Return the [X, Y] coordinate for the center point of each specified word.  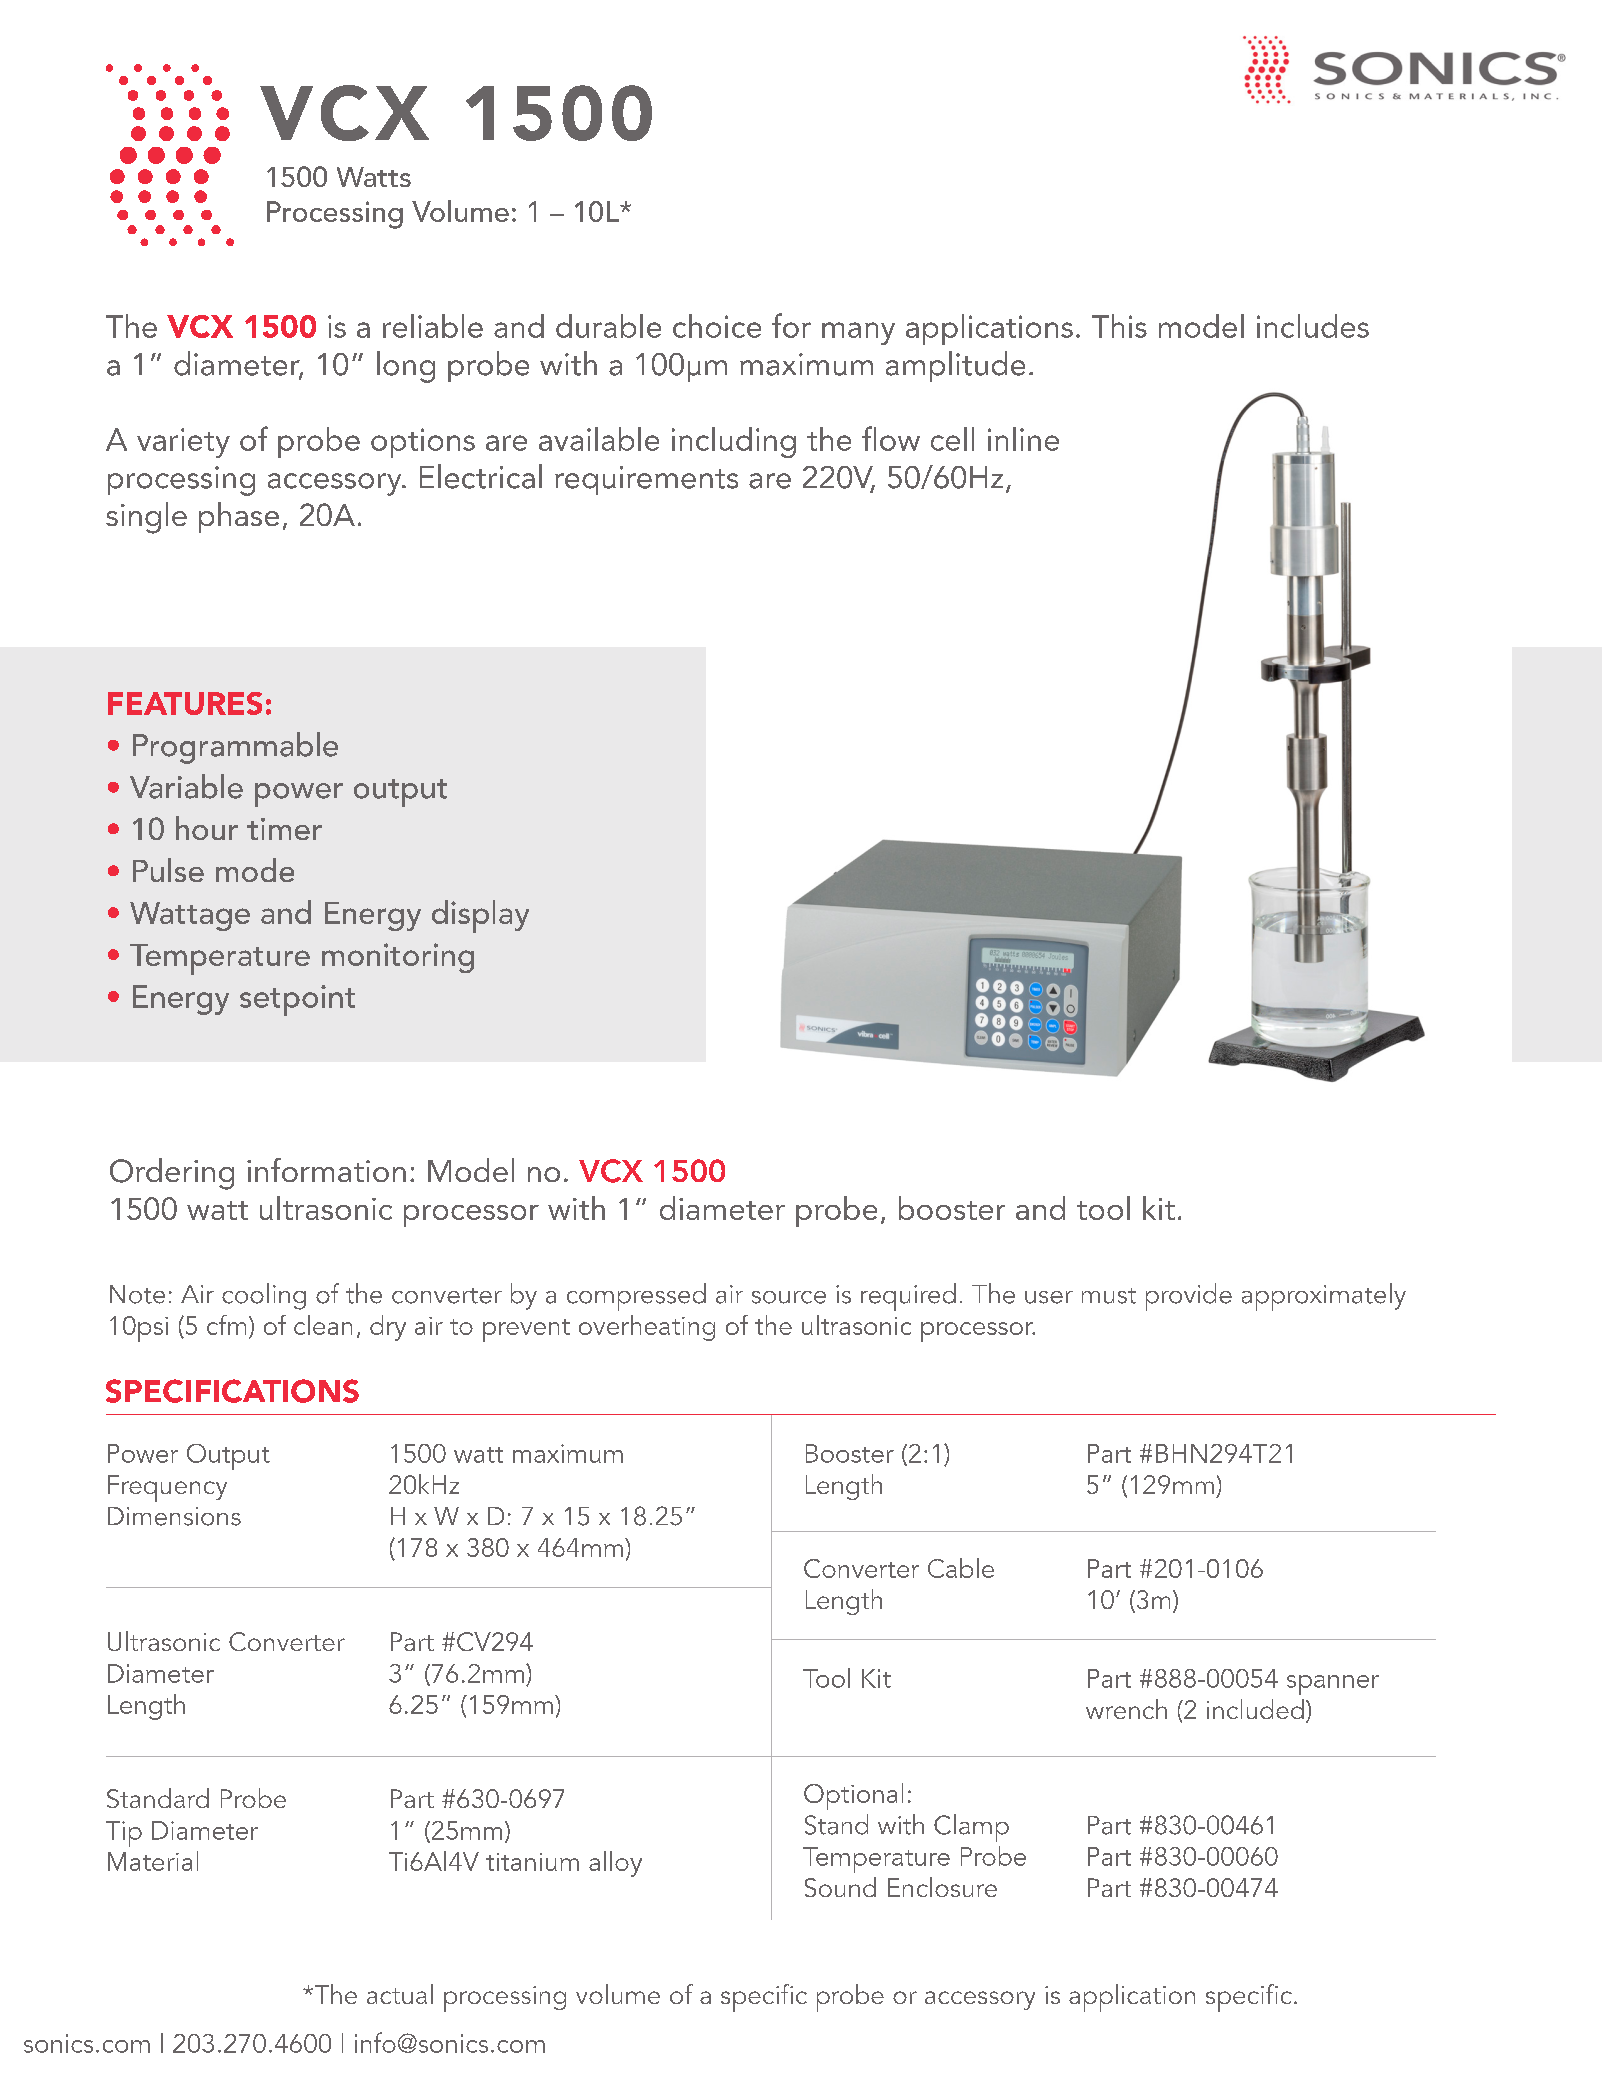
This [1119, 326]
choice [717, 326]
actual [400, 1994]
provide [1189, 1297]
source [789, 1297]
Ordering [172, 1174]
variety [183, 443]
